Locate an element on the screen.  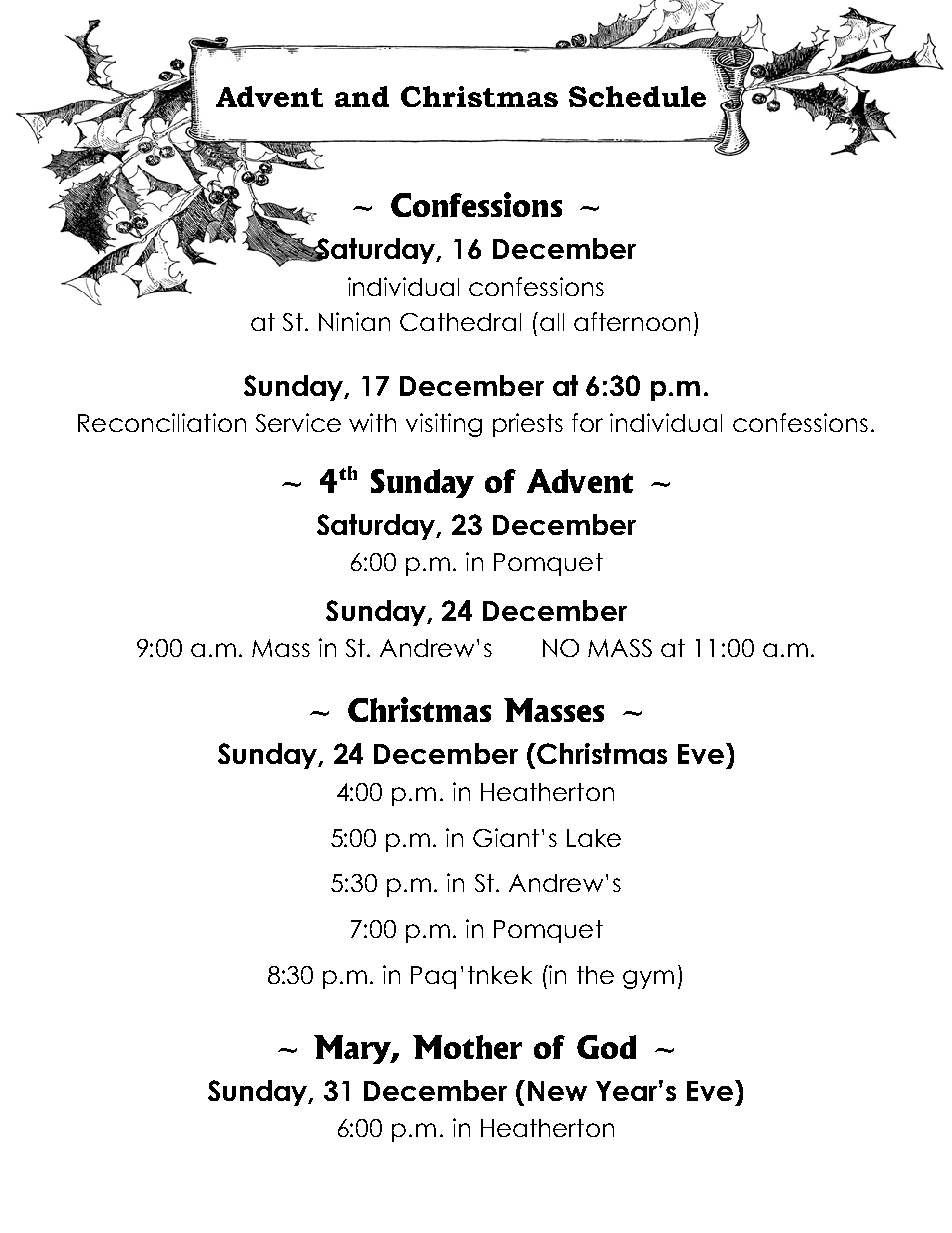
Reconciliation is located at coordinates (162, 422).
